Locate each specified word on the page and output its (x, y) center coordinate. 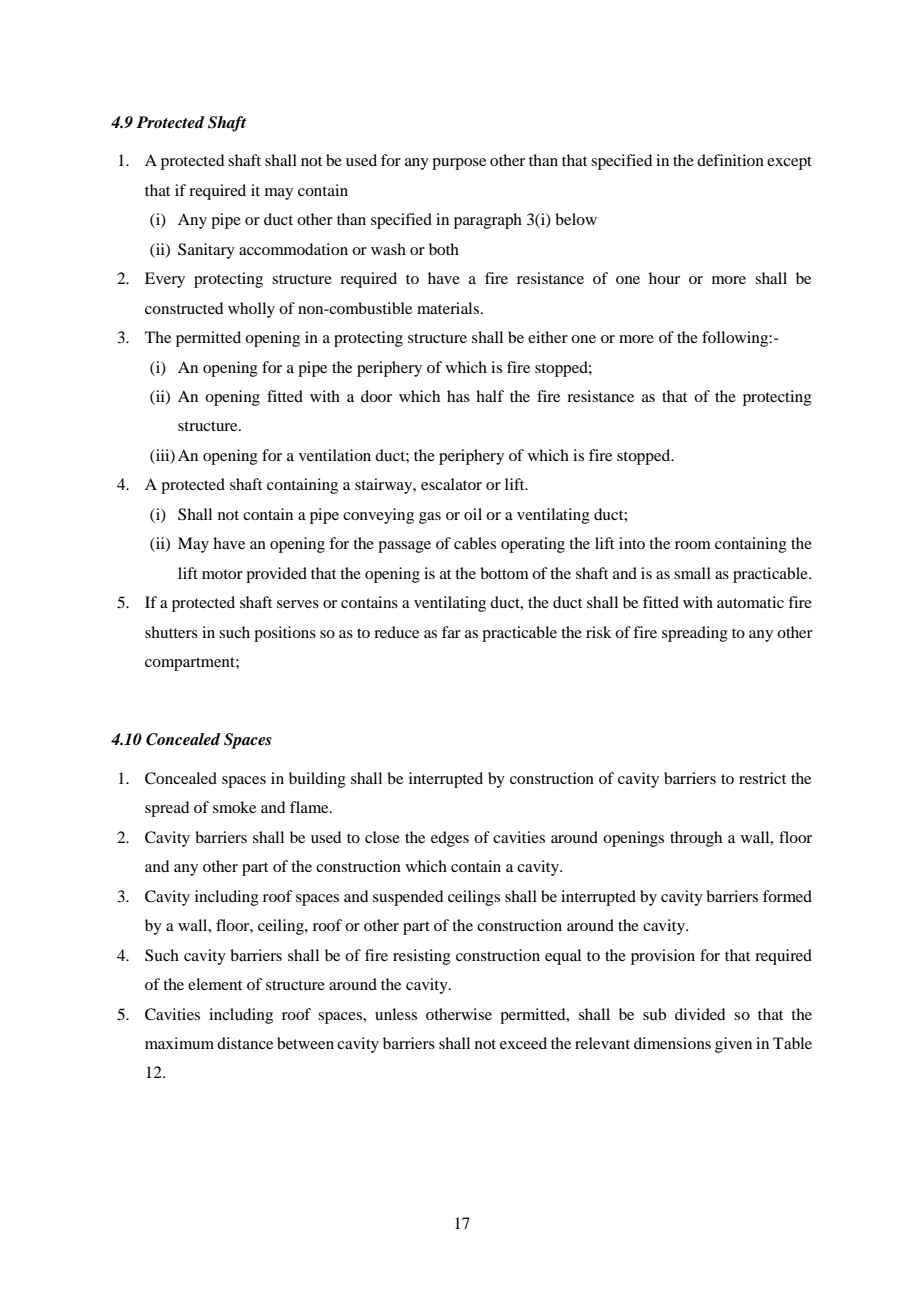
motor (222, 574)
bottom (504, 573)
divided (700, 1014)
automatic (750, 602)
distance (245, 1043)
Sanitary (206, 251)
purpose (459, 164)
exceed (523, 1043)
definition (730, 160)
